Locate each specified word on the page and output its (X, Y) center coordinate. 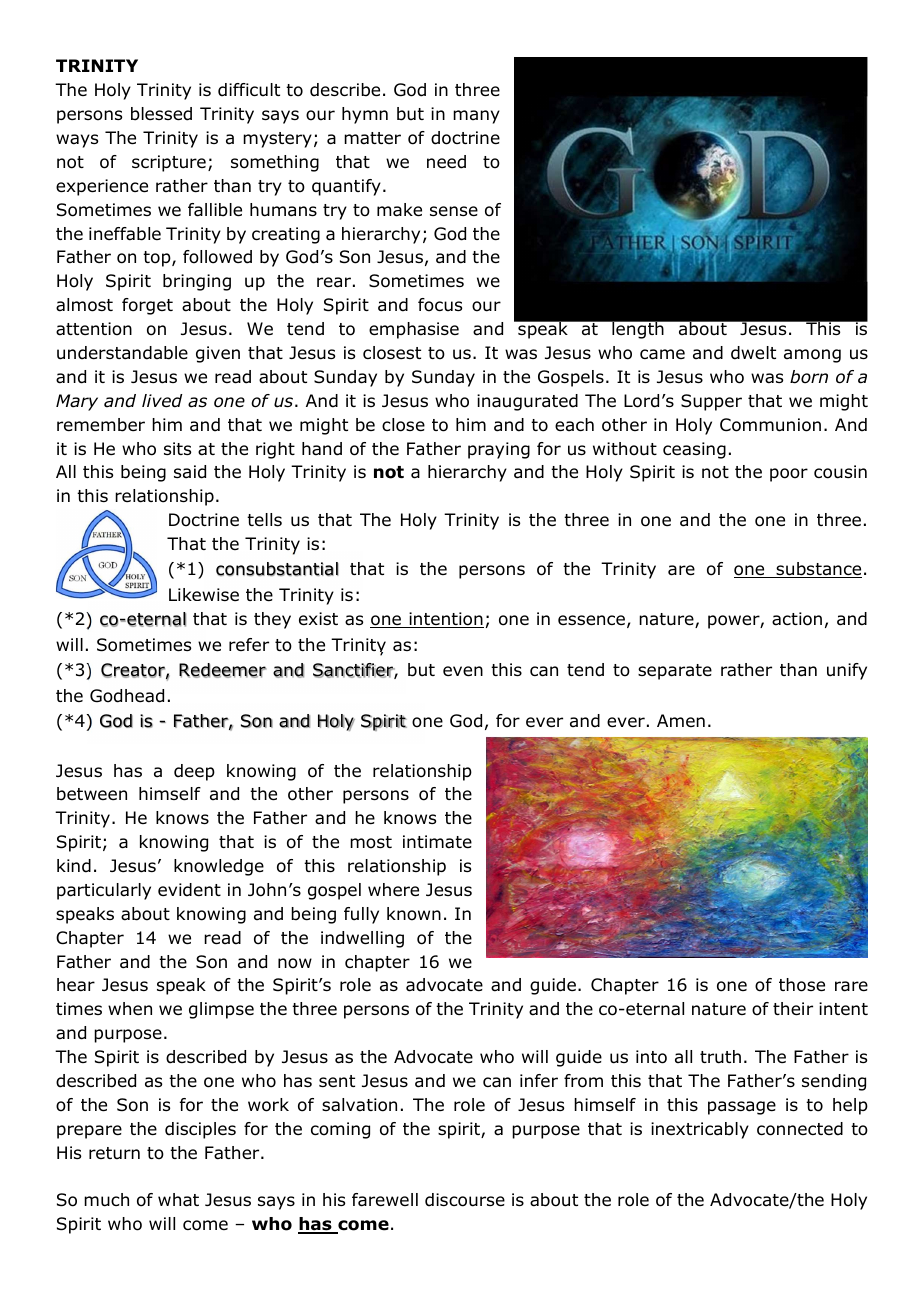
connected (800, 1129)
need (446, 162)
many (476, 117)
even (463, 671)
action (797, 619)
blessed (161, 114)
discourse (465, 1200)
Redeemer (223, 670)
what (178, 1200)
